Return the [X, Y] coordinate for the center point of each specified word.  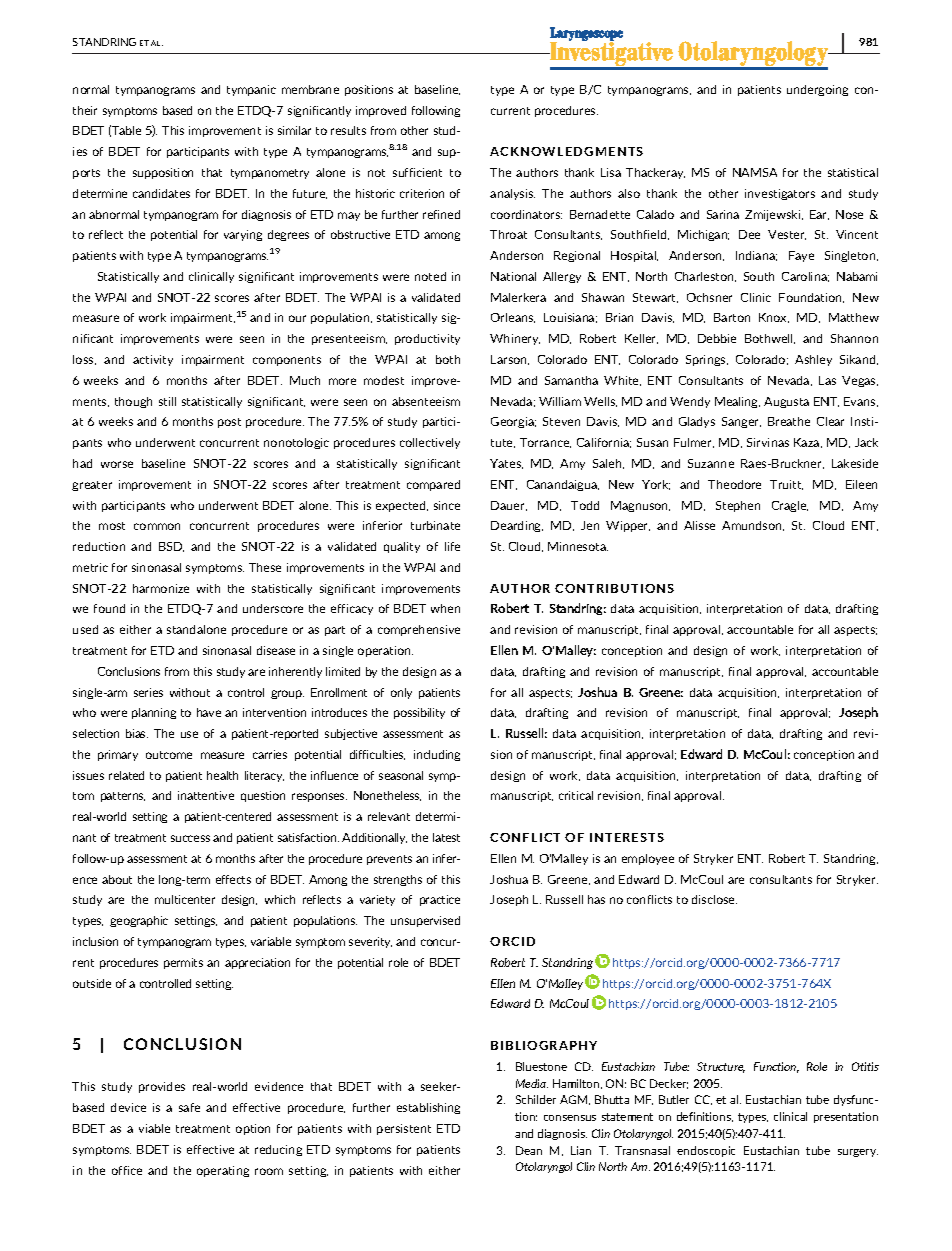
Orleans [513, 318]
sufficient [417, 172]
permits [183, 963]
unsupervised [425, 921]
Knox [774, 318]
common [157, 526]
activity [153, 360]
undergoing [817, 90]
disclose [714, 899]
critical [576, 795]
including [437, 755]
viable [154, 1128]
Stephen [738, 506]
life [452, 546]
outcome [169, 755]
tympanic [251, 90]
